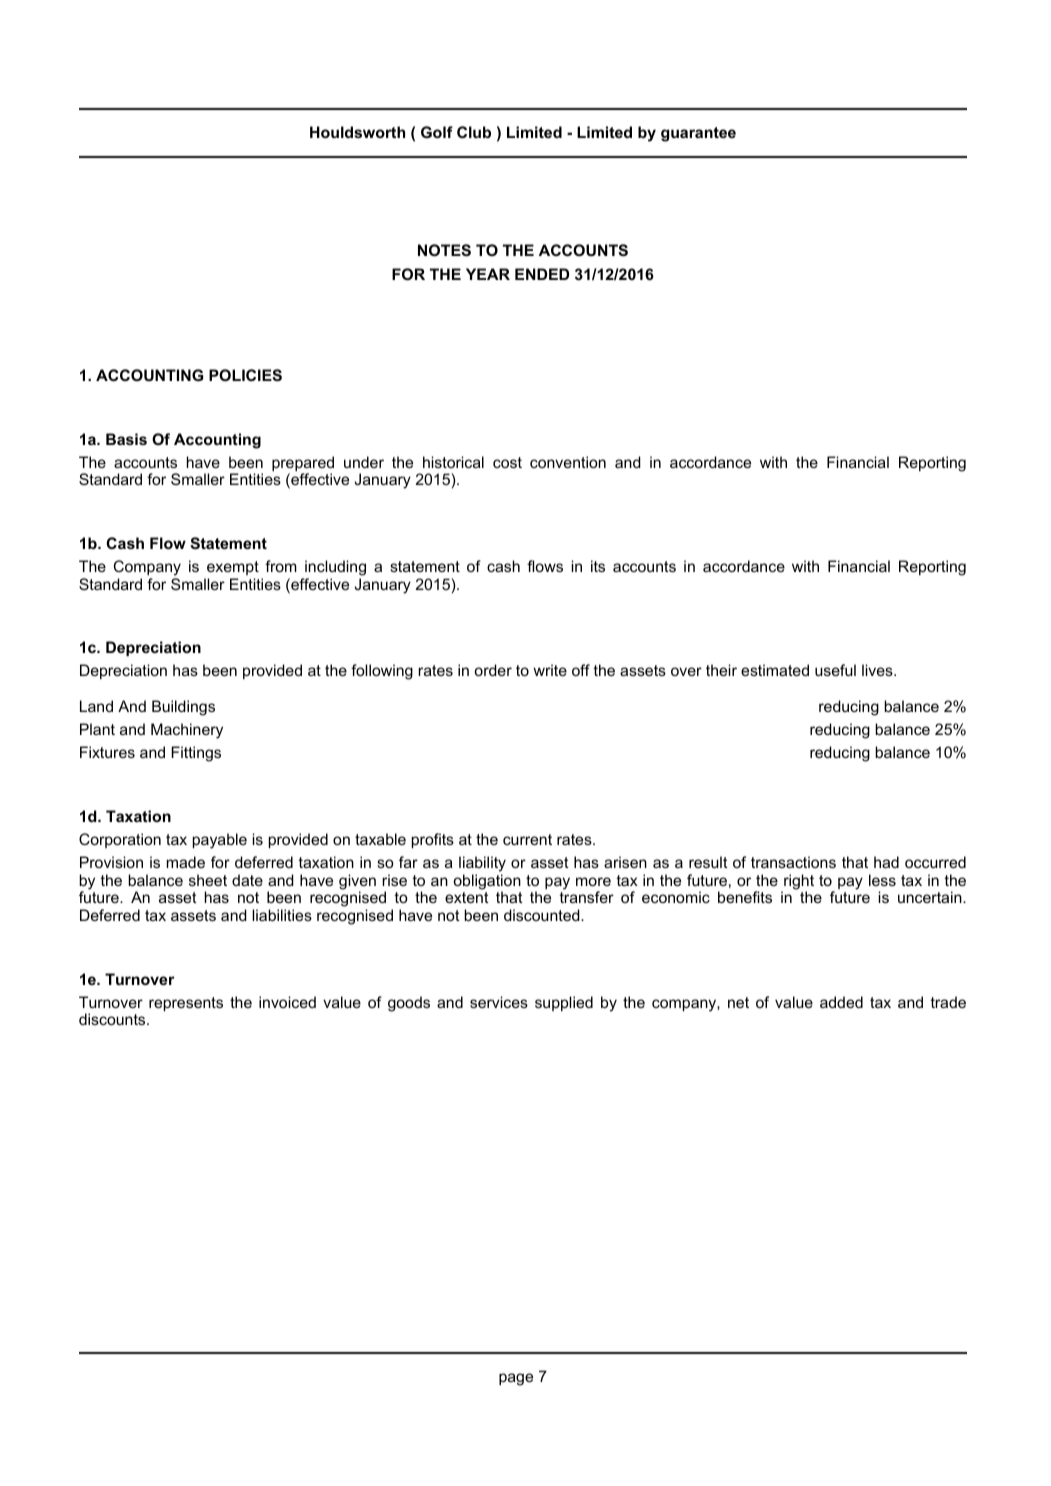  I want to click on current, so click(527, 839).
